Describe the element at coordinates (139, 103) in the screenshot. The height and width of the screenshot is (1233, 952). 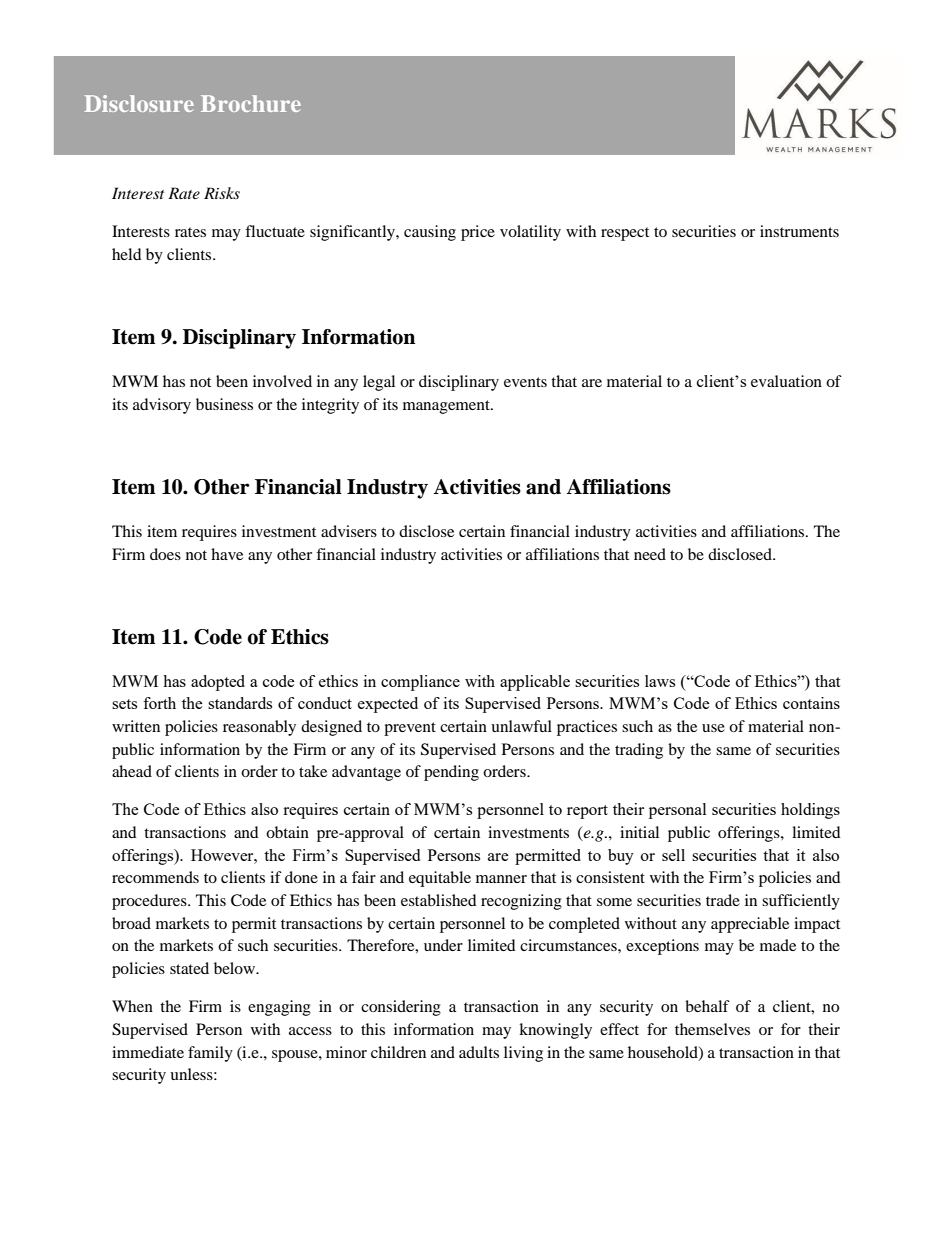
I see `Disclosure` at that location.
